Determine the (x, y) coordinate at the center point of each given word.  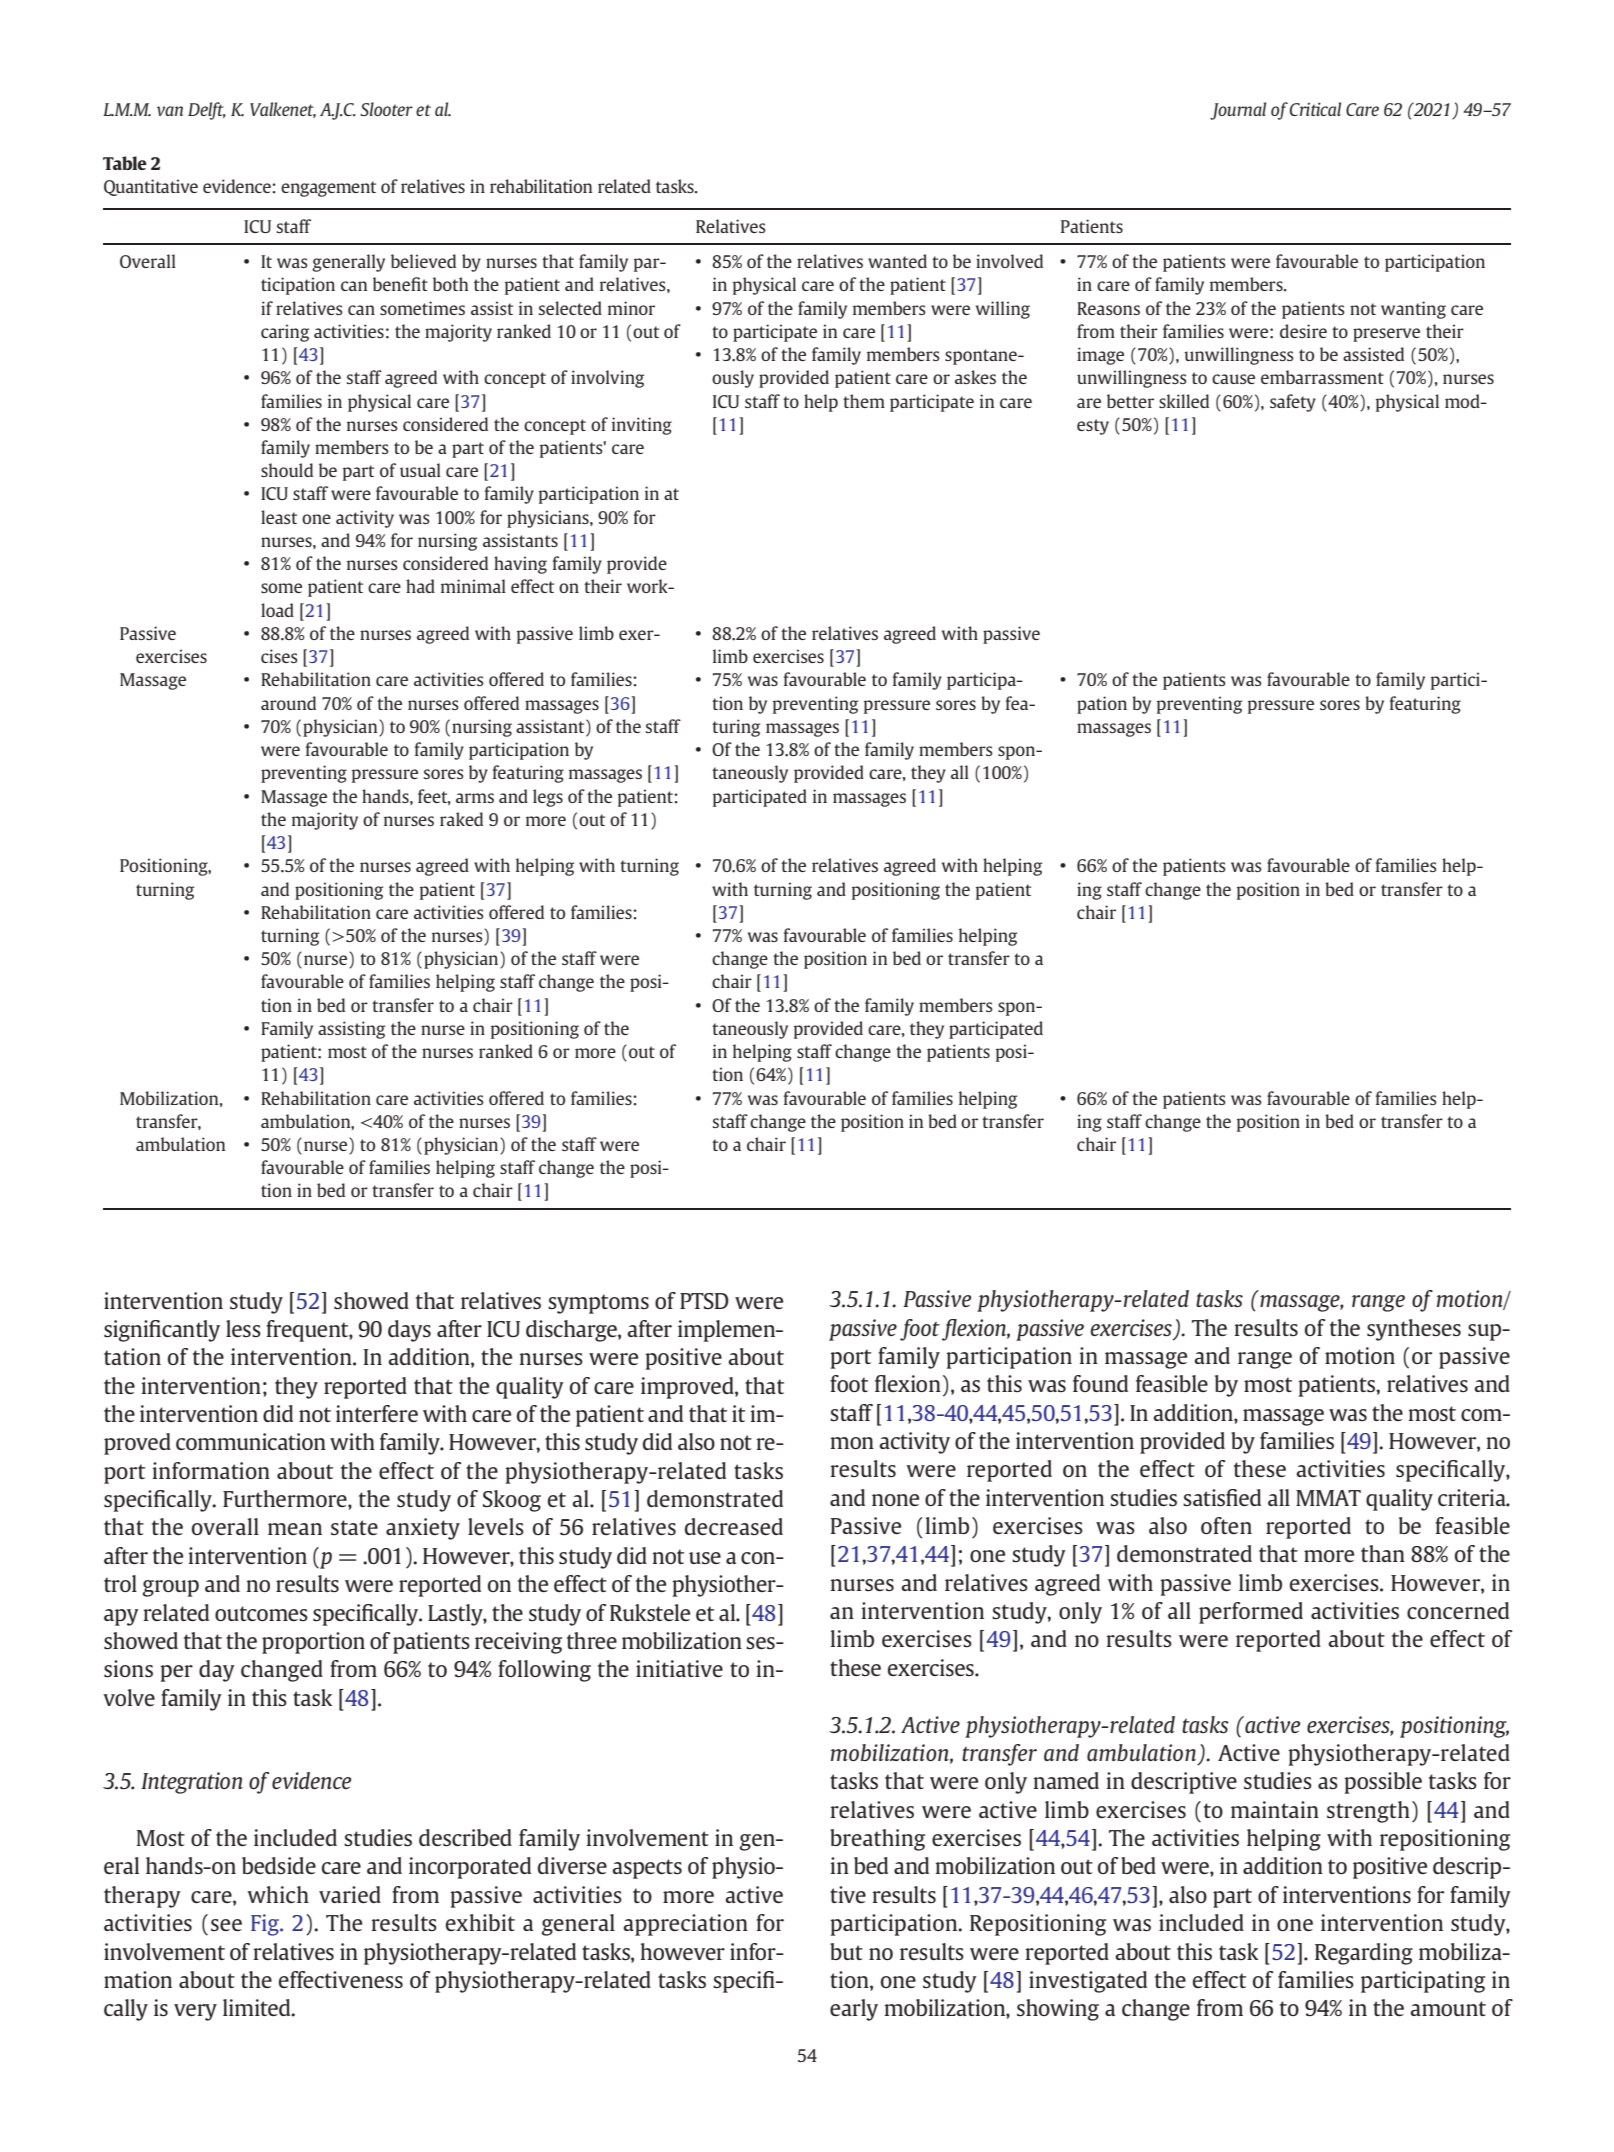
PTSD (704, 1301)
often (1226, 1525)
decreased (734, 1526)
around (288, 703)
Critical (1315, 109)
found (1100, 1383)
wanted (897, 261)
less (243, 1328)
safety (1293, 403)
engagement (328, 189)
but (846, 1951)
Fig (266, 1925)
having (520, 565)
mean (295, 1529)
